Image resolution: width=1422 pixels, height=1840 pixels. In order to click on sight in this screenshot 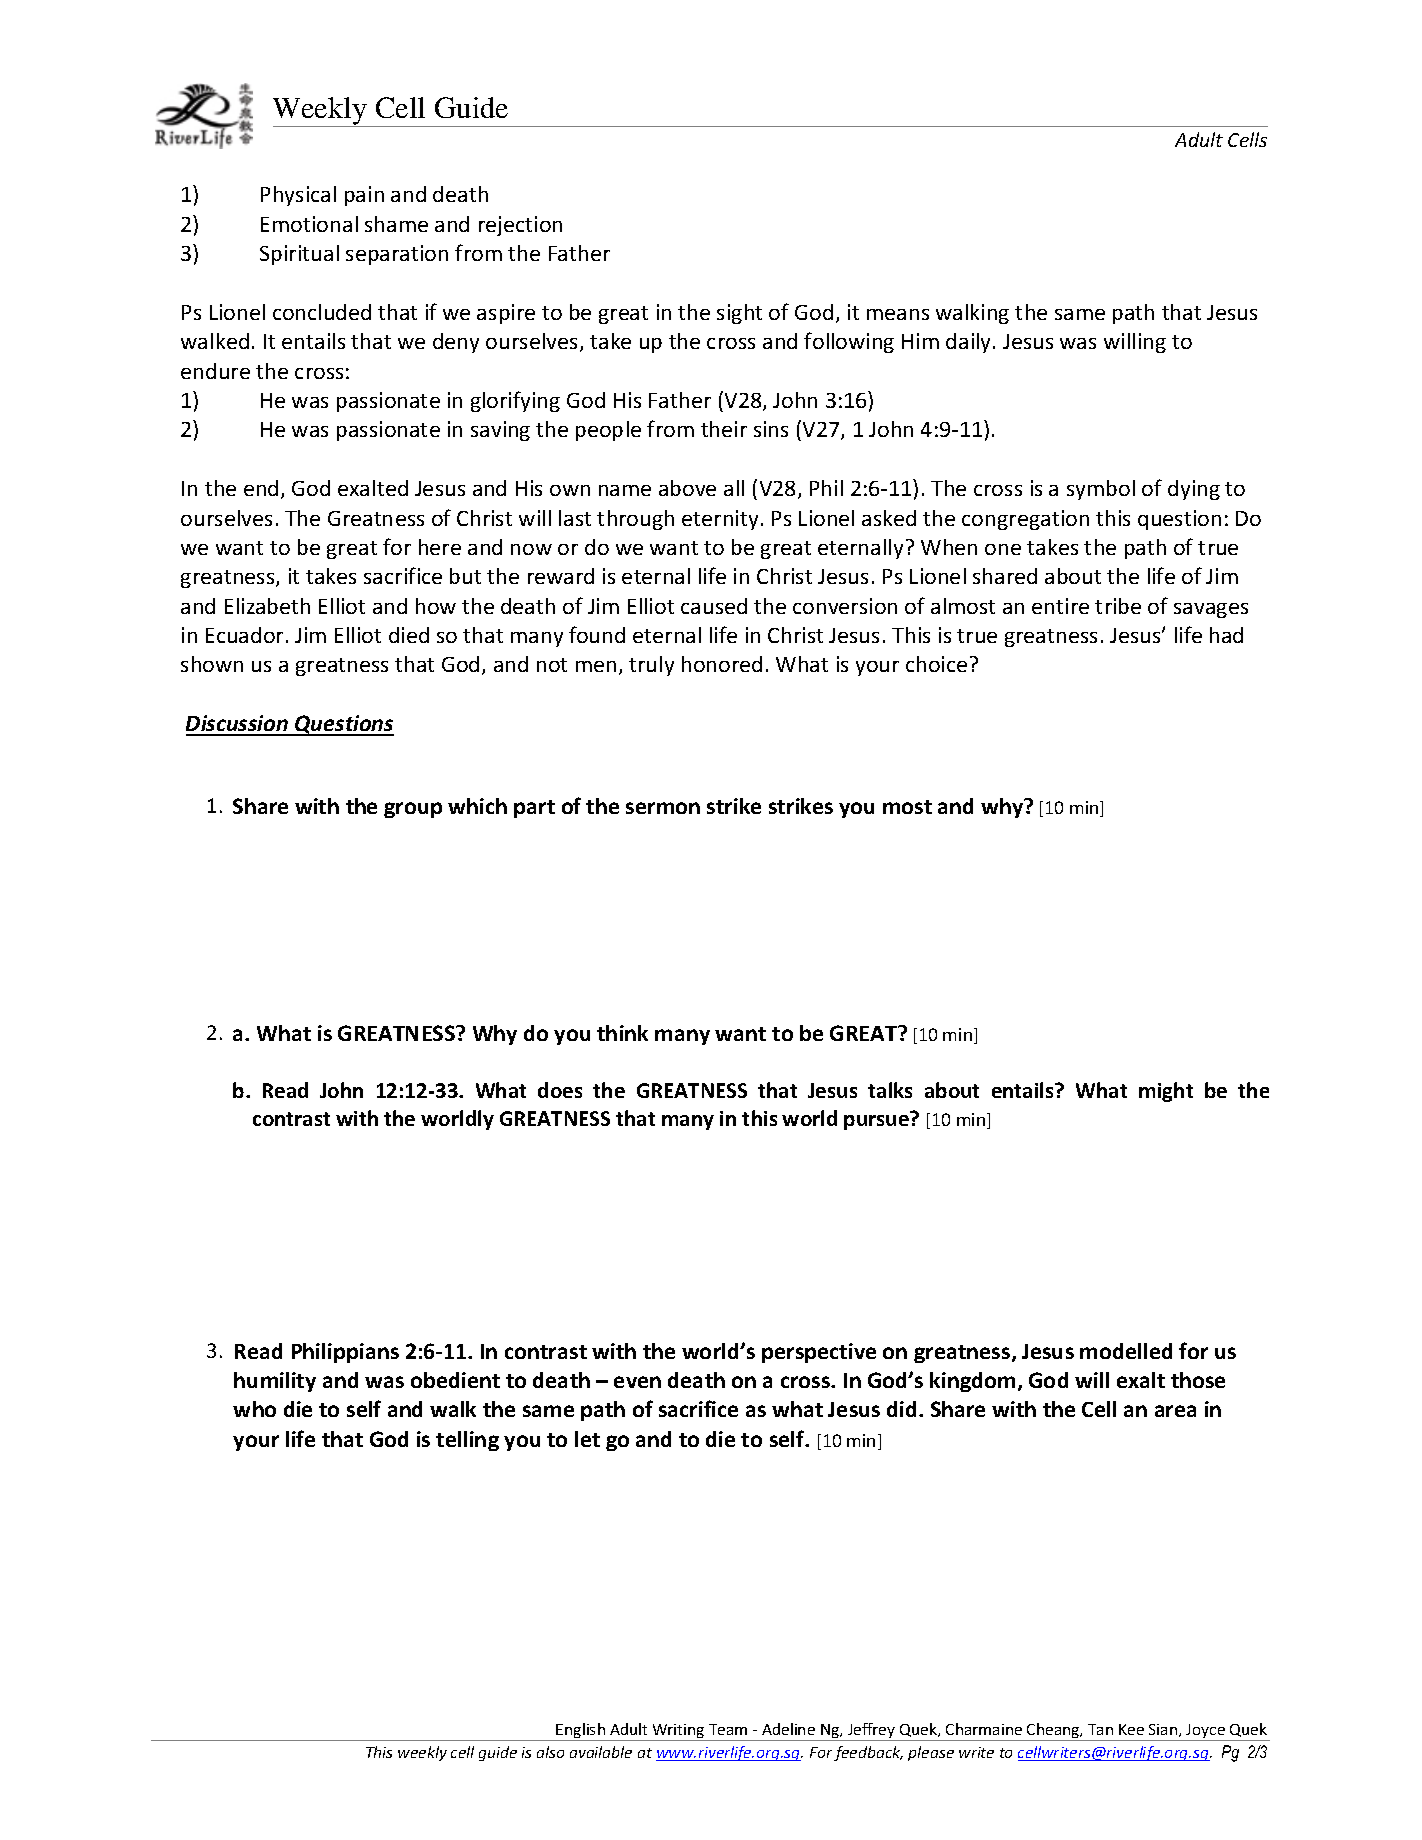, I will do `click(739, 314)`.
